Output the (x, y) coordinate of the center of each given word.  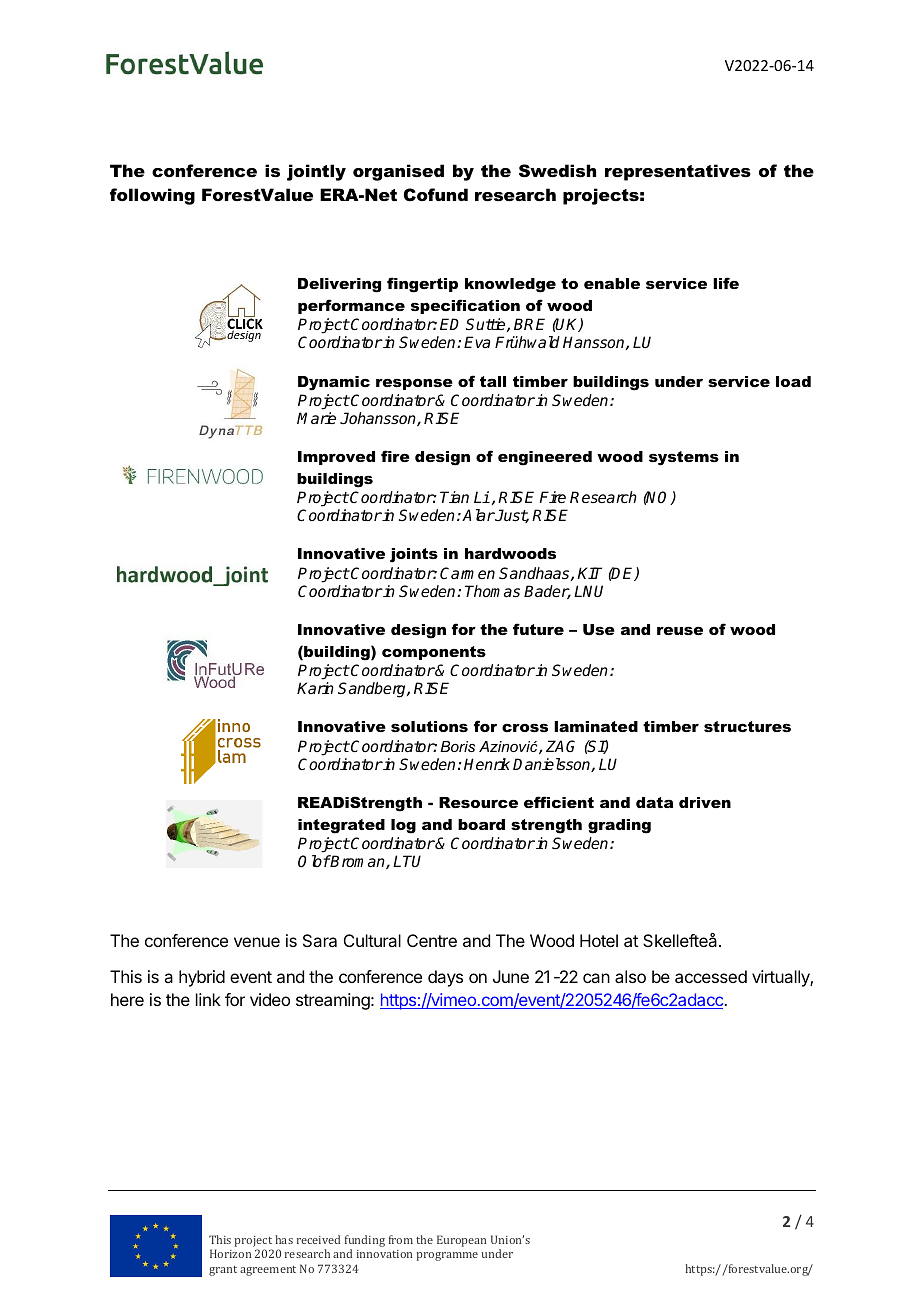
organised (398, 172)
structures (747, 726)
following (152, 196)
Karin (315, 688)
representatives (678, 172)
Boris (457, 746)
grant (223, 1271)
